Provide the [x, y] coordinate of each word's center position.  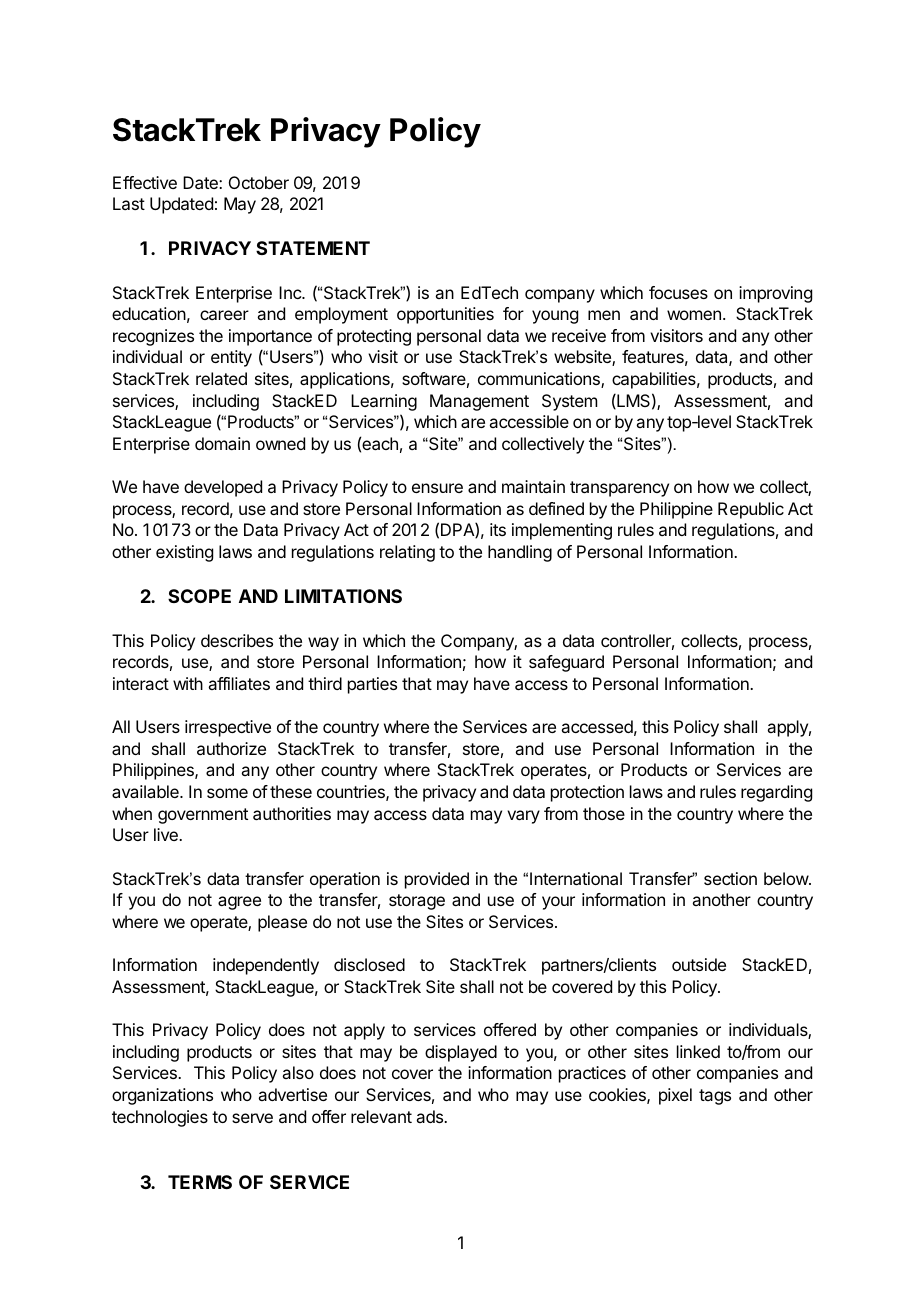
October [259, 182]
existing [184, 553]
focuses [678, 292]
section [730, 878]
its [498, 529]
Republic [751, 510]
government [203, 816]
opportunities [445, 315]
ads [430, 1116]
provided [437, 880]
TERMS [200, 1182]
